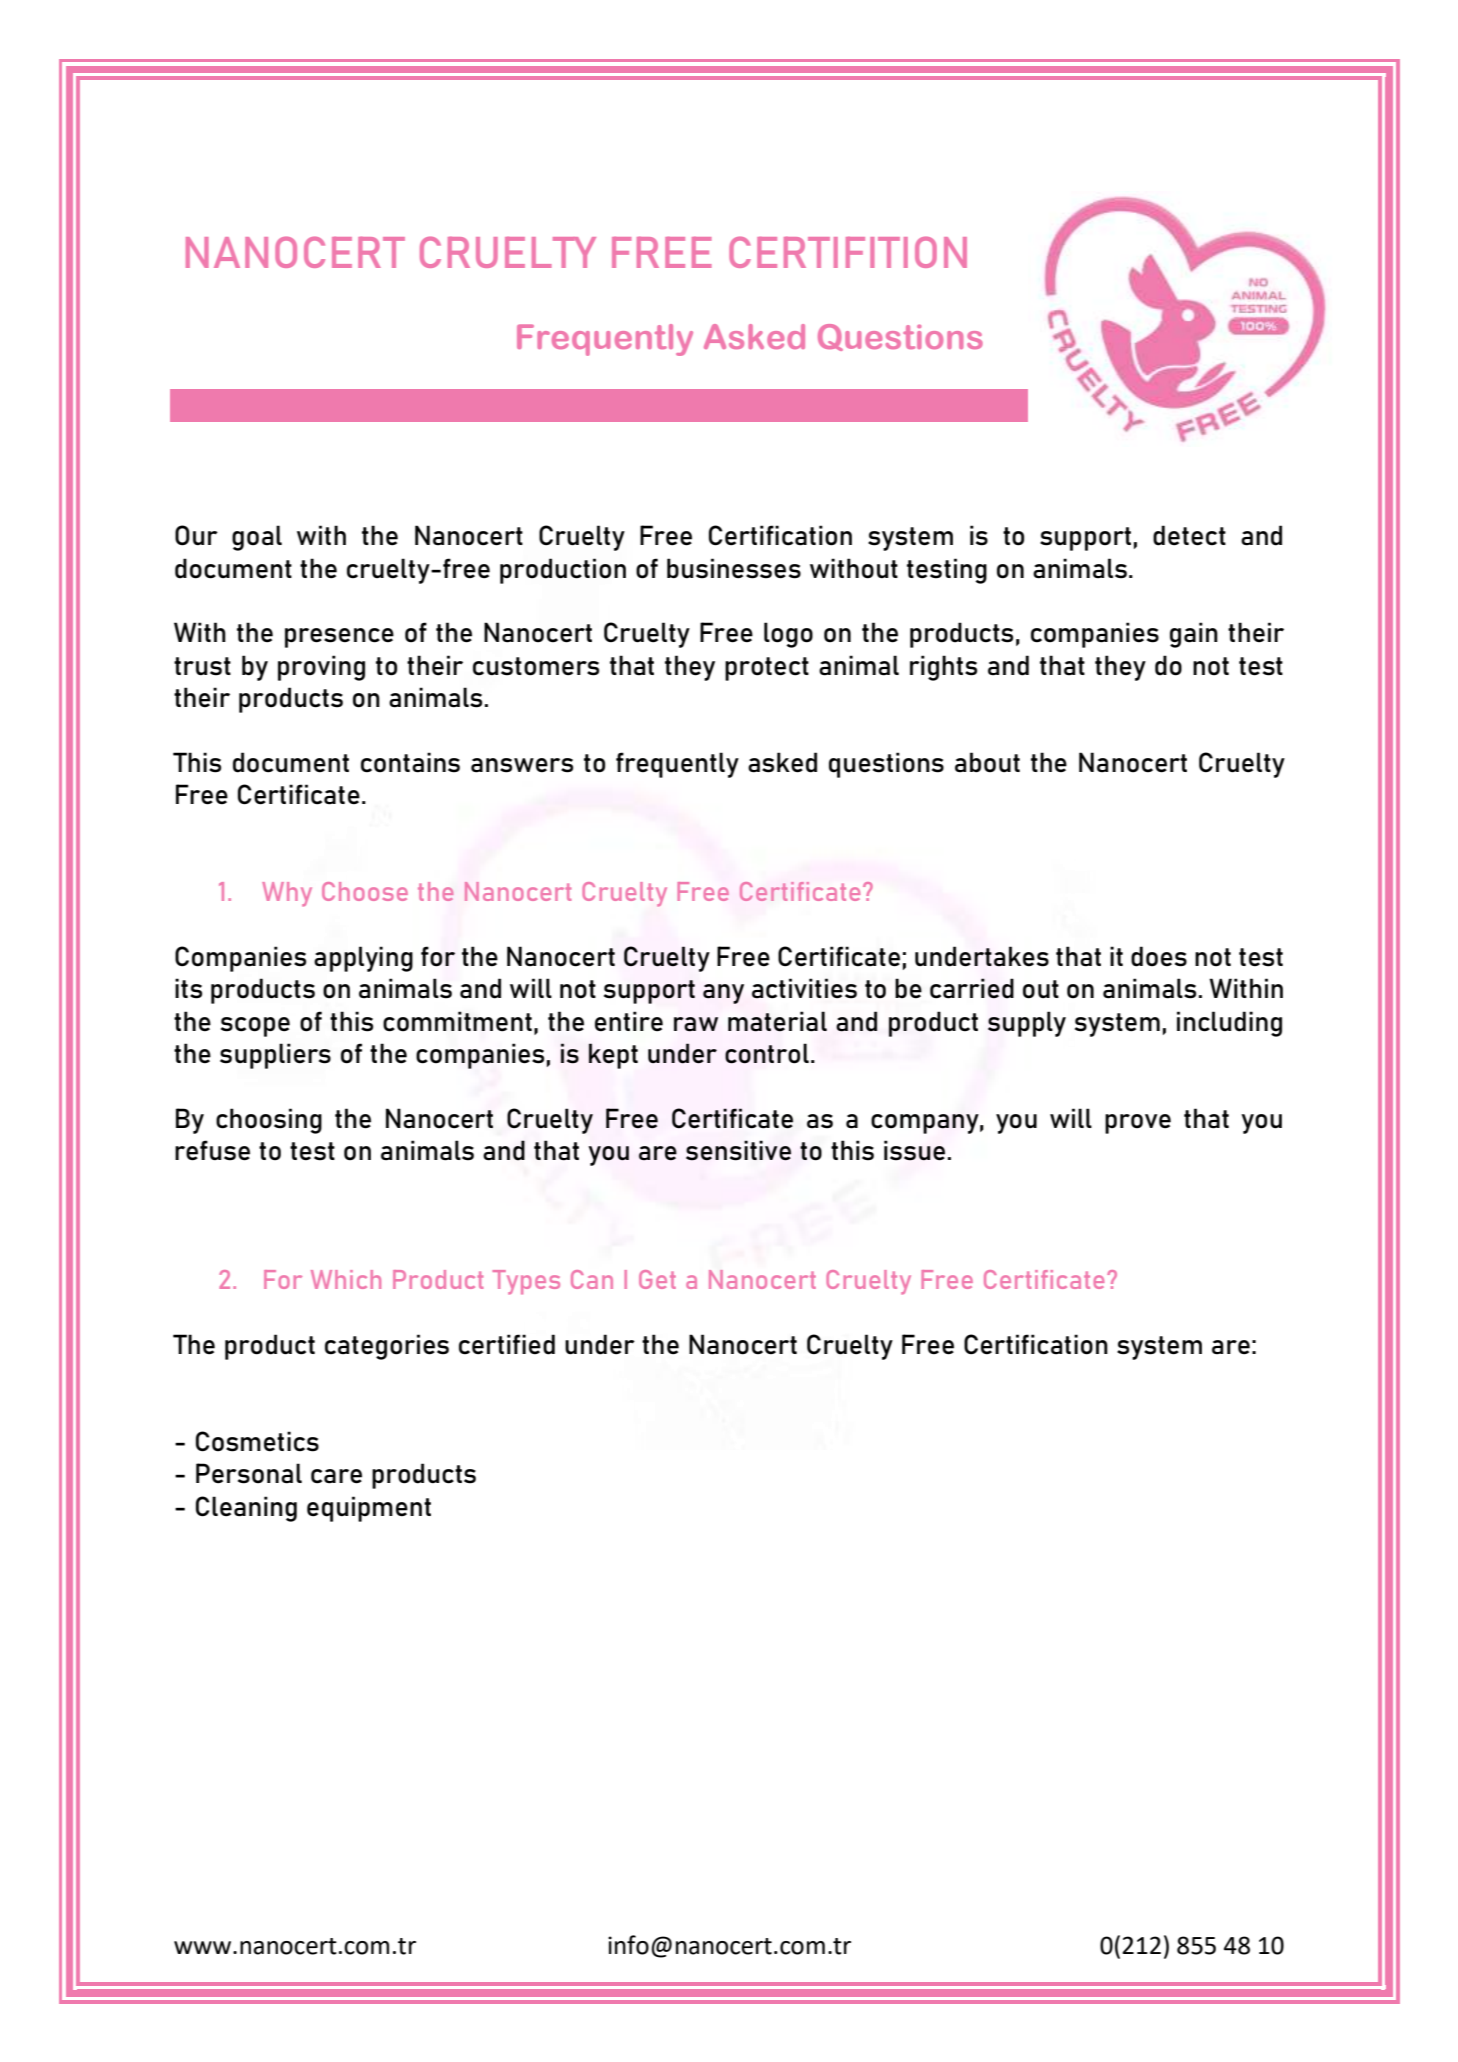  Describe the element at coordinates (734, 568) in the screenshot. I see `businesses` at that location.
